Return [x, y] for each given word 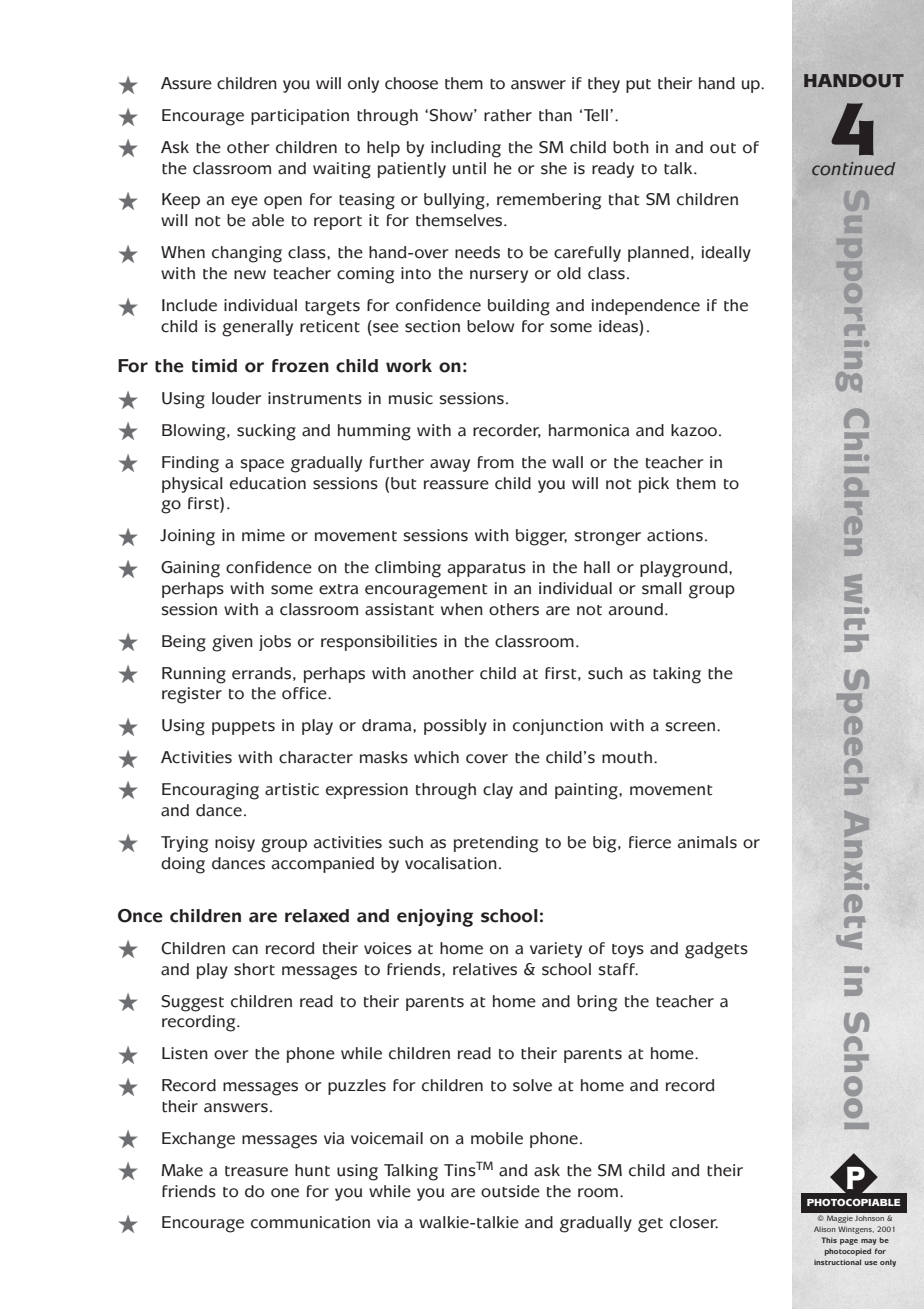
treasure [256, 1171]
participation [300, 117]
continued [853, 169]
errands [261, 673]
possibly [455, 727]
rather [508, 115]
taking [677, 675]
